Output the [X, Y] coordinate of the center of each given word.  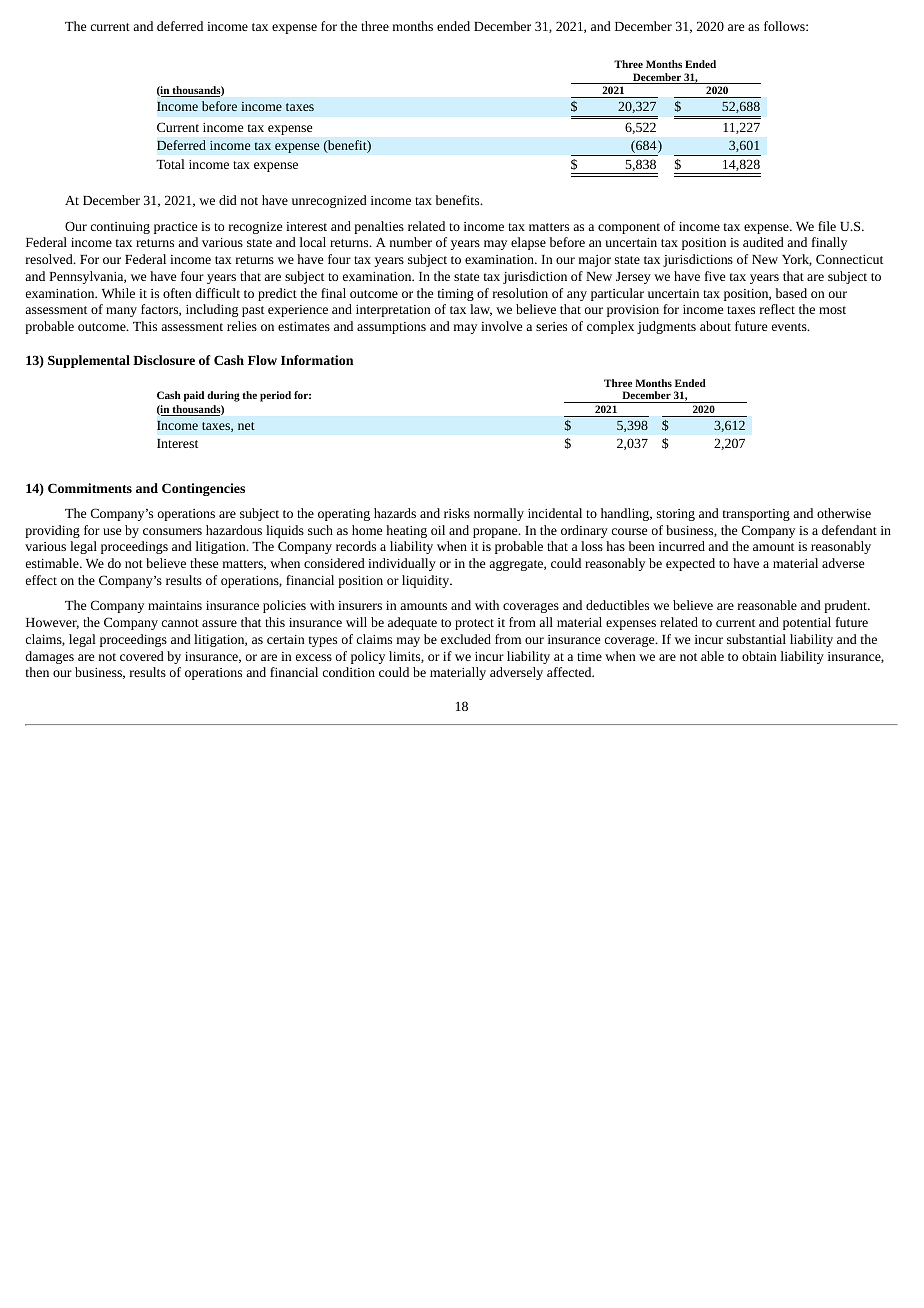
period [275, 396]
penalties [379, 227]
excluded [466, 639]
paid [194, 396]
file [827, 226]
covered [142, 656]
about [715, 326]
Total [170, 164]
